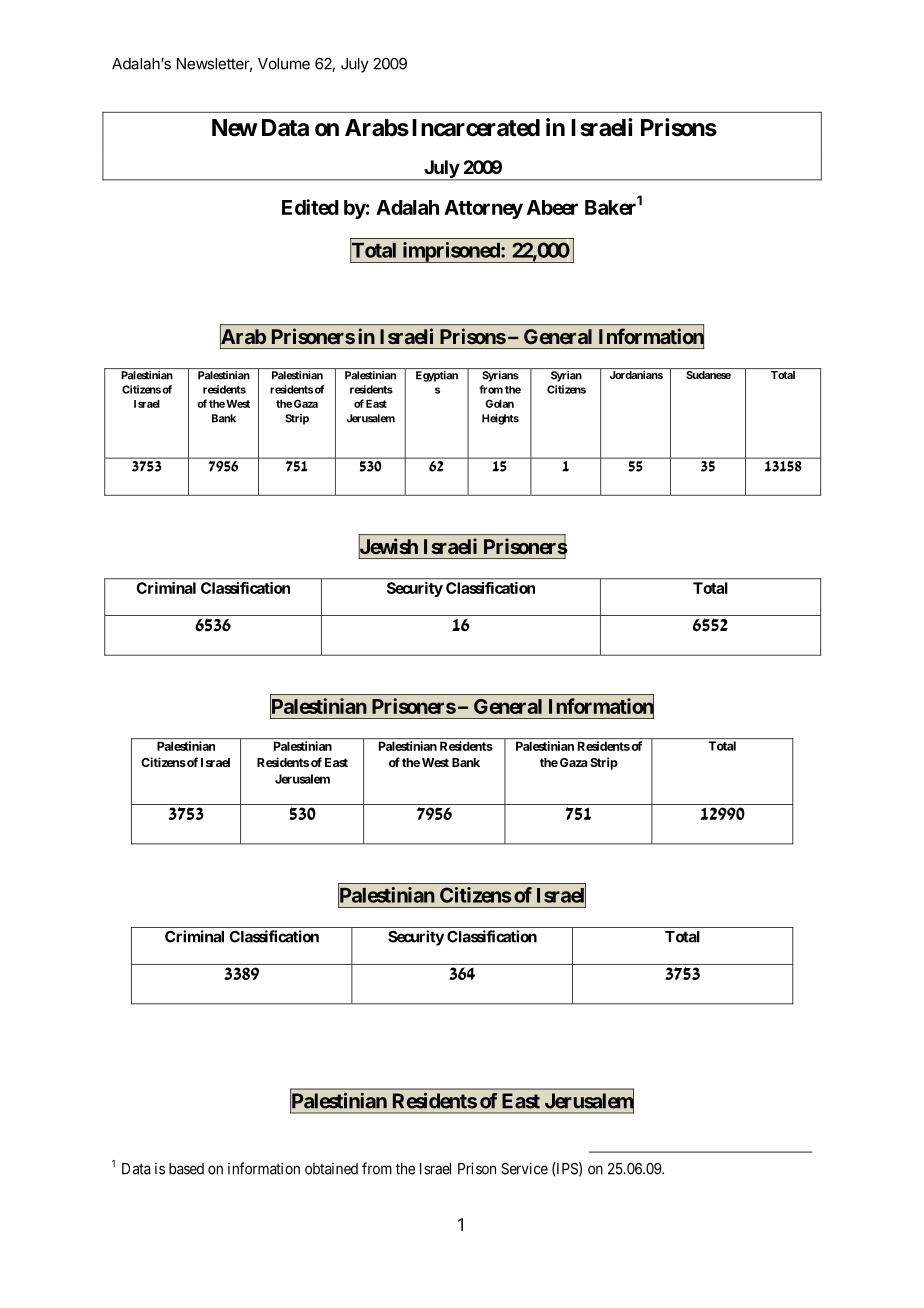 This screenshot has width=924, height=1308. I want to click on Egyptian, so click(437, 376).
